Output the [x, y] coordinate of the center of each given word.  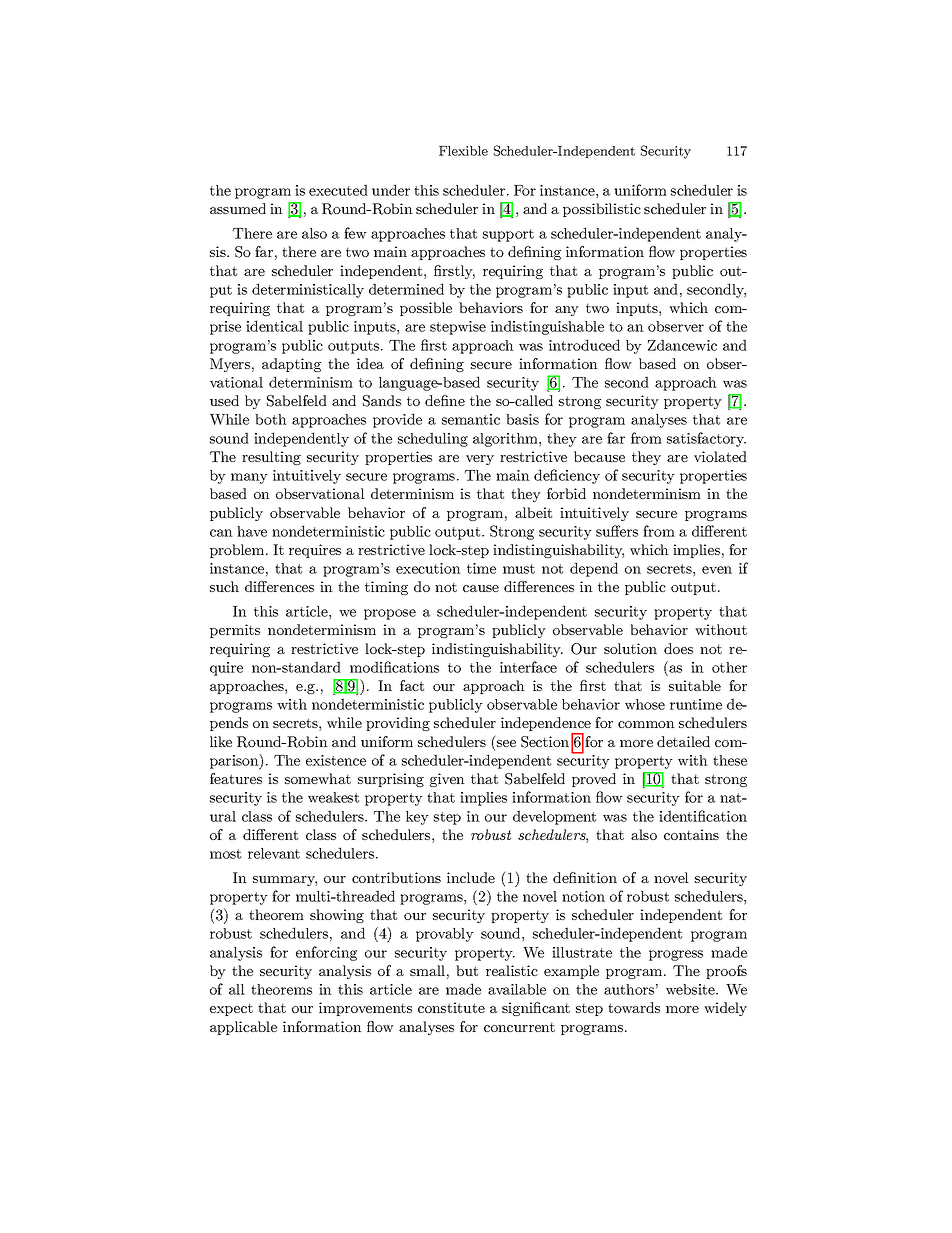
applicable [243, 1028]
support [508, 235]
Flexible [463, 151]
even [717, 570]
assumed [238, 208]
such [224, 586]
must [519, 569]
